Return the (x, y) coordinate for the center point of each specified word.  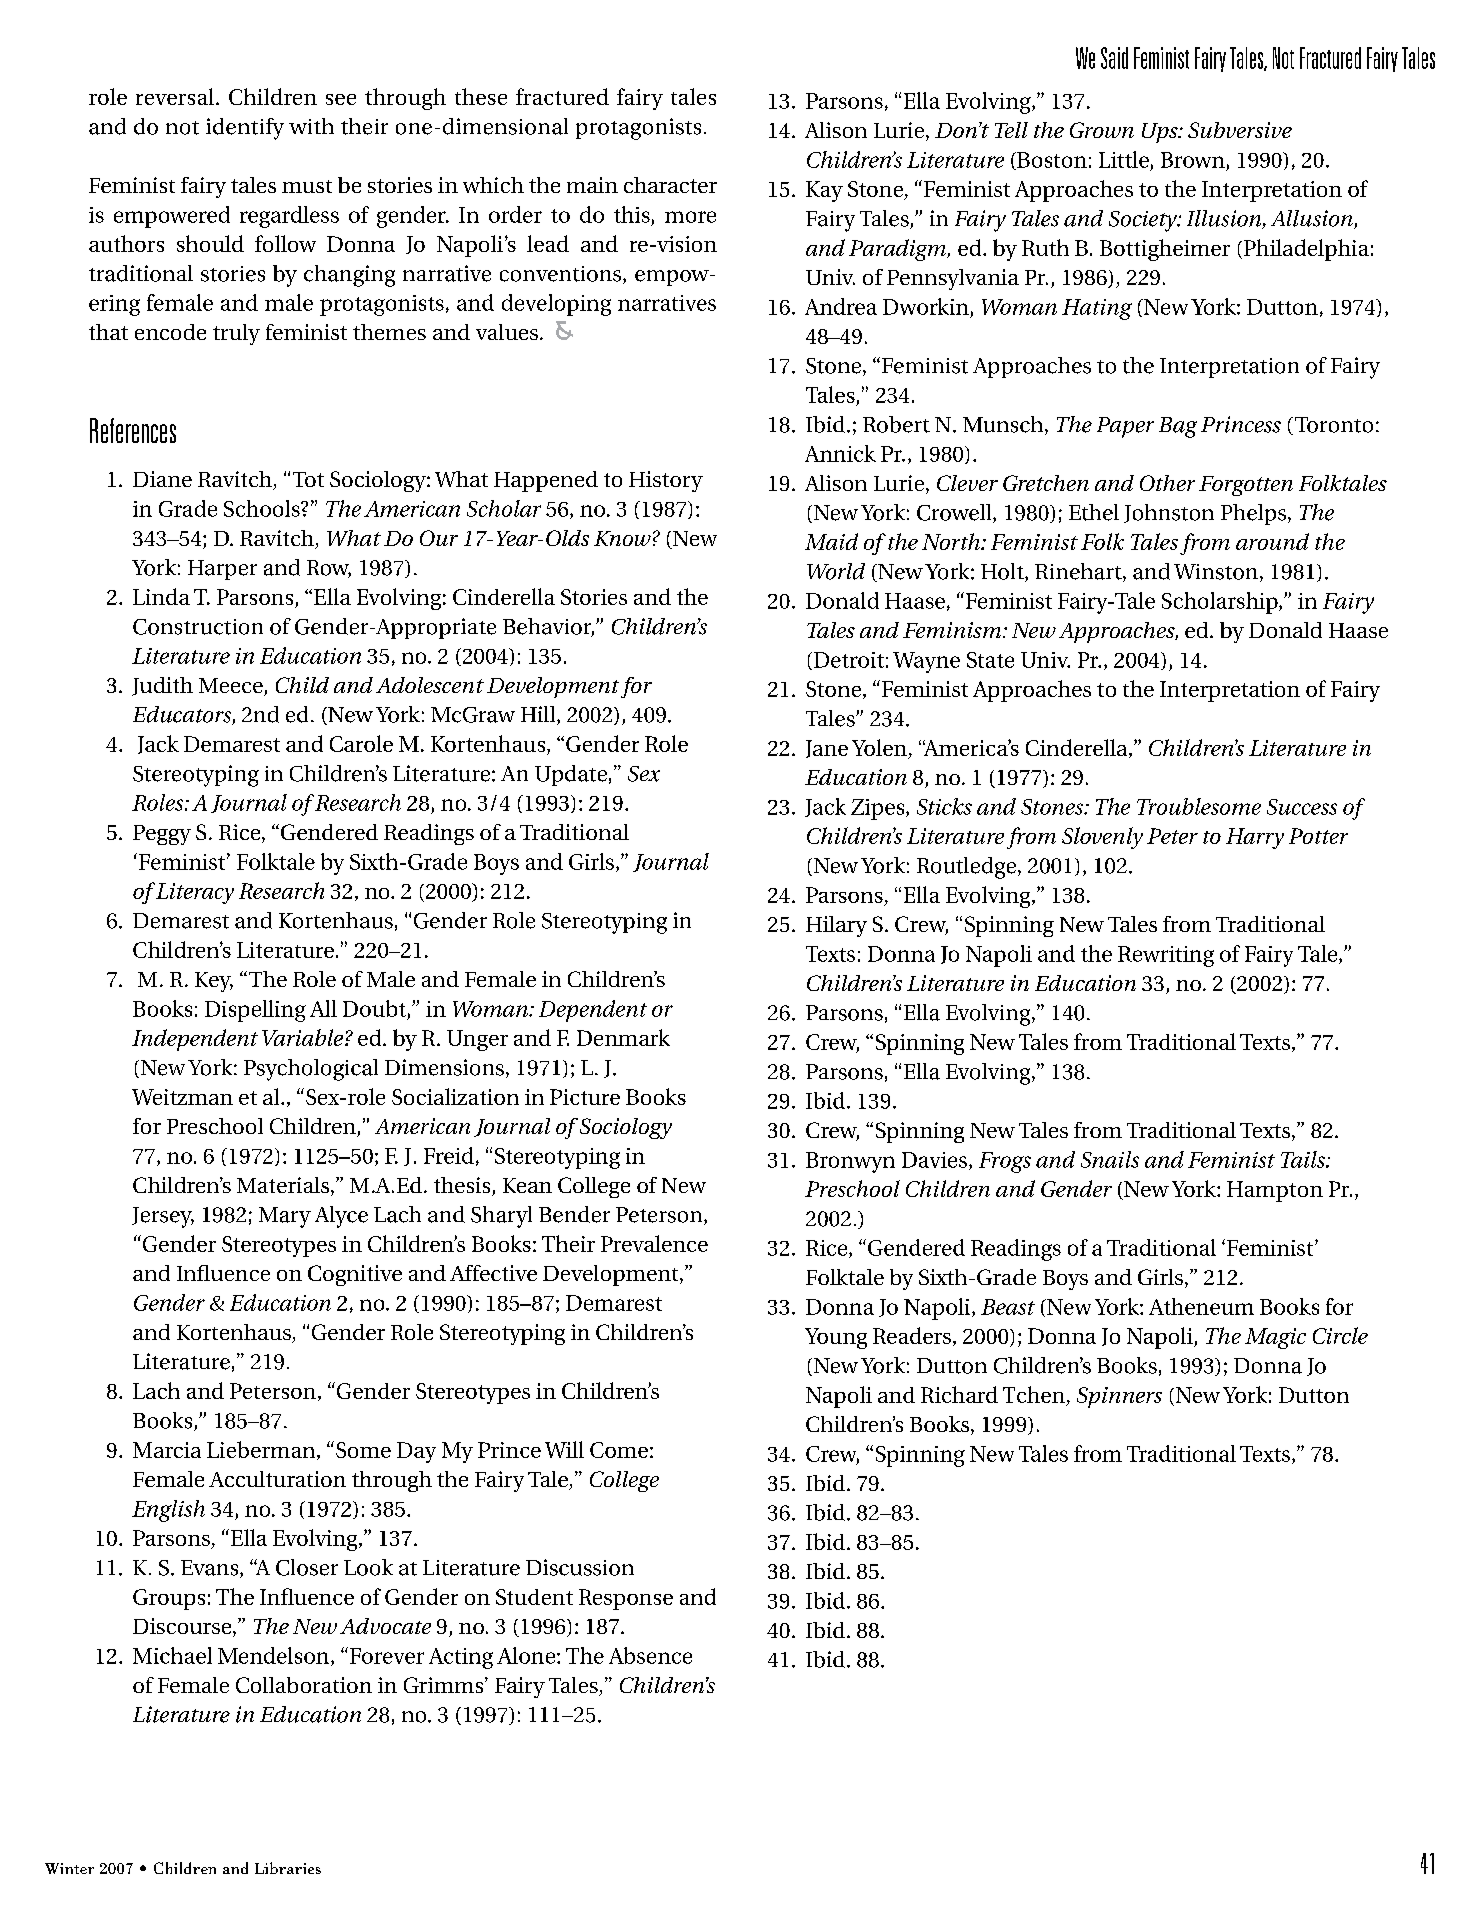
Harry (1255, 838)
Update (571, 775)
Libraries (288, 1868)
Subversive (1240, 130)
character (670, 185)
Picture (585, 1097)
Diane (162, 479)
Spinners (1119, 1397)
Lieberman (262, 1450)
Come (619, 1450)
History (666, 481)
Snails (1110, 1159)
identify (245, 129)
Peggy (162, 835)
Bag (1178, 427)
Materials (283, 1185)
